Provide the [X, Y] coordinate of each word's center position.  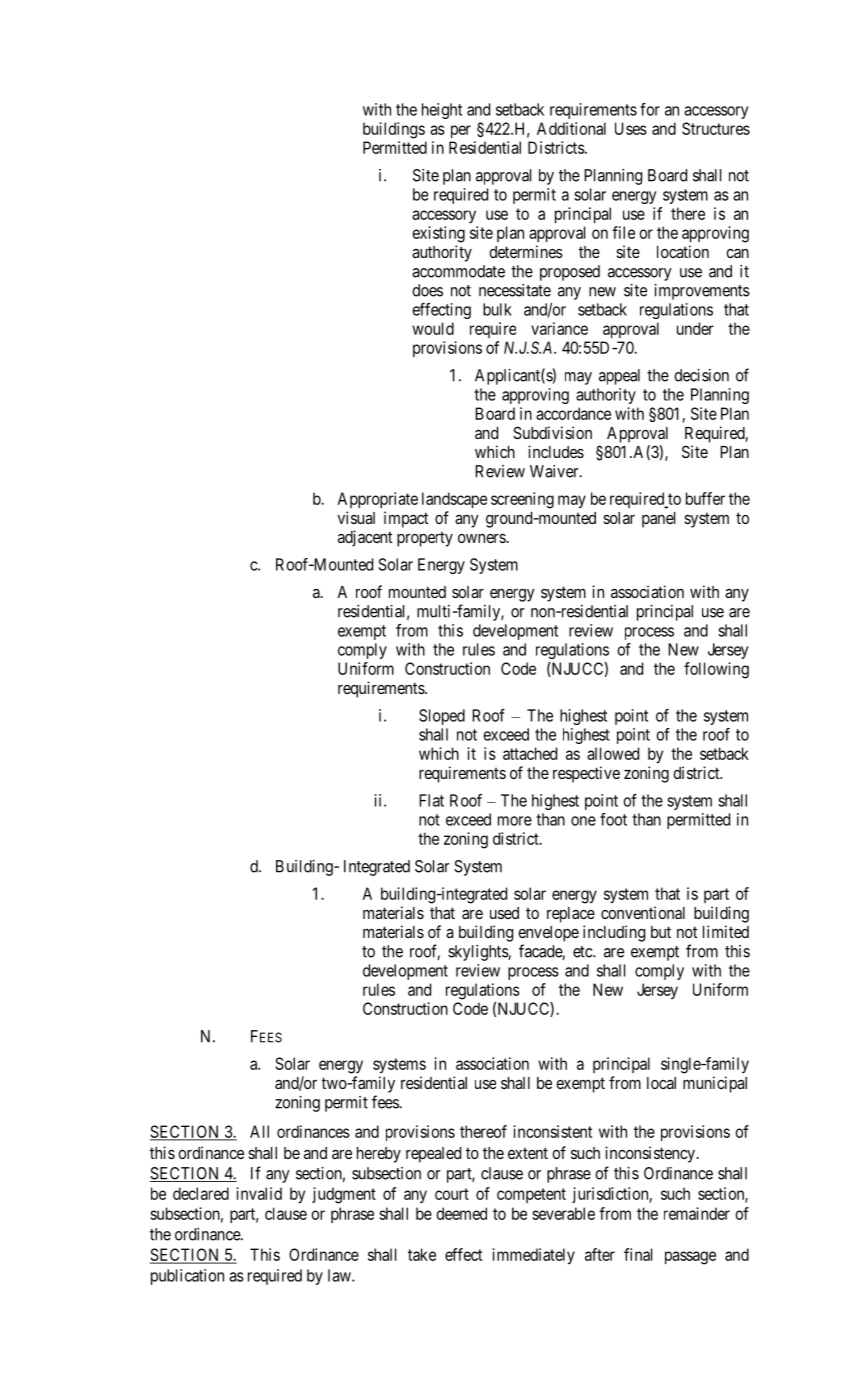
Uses [631, 128]
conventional [643, 912]
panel [658, 520]
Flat [431, 800]
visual [356, 517]
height [442, 111]
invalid [259, 1193]
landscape [454, 500]
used [504, 913]
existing [438, 234]
